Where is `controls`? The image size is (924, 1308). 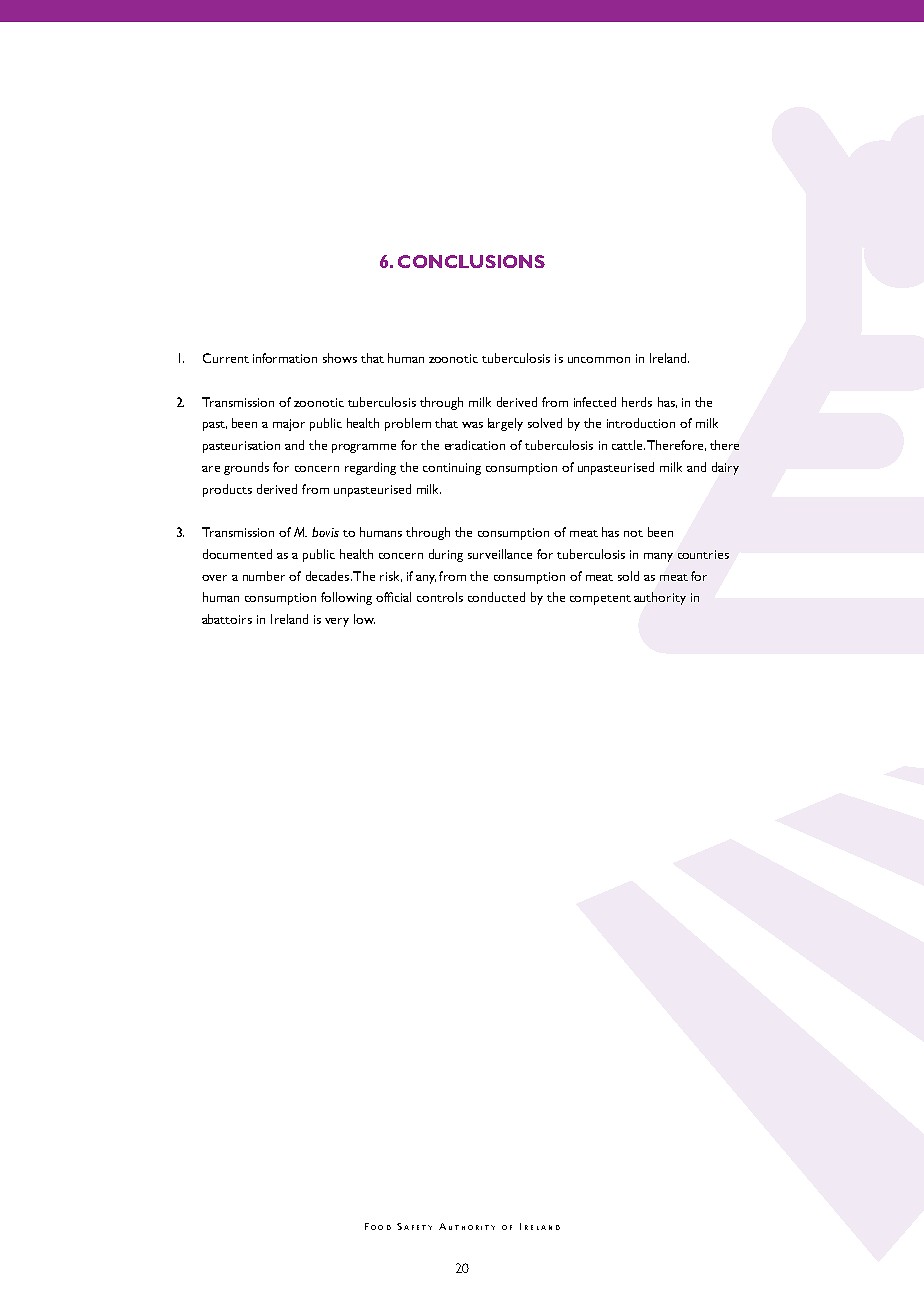 controls is located at coordinates (440, 597).
